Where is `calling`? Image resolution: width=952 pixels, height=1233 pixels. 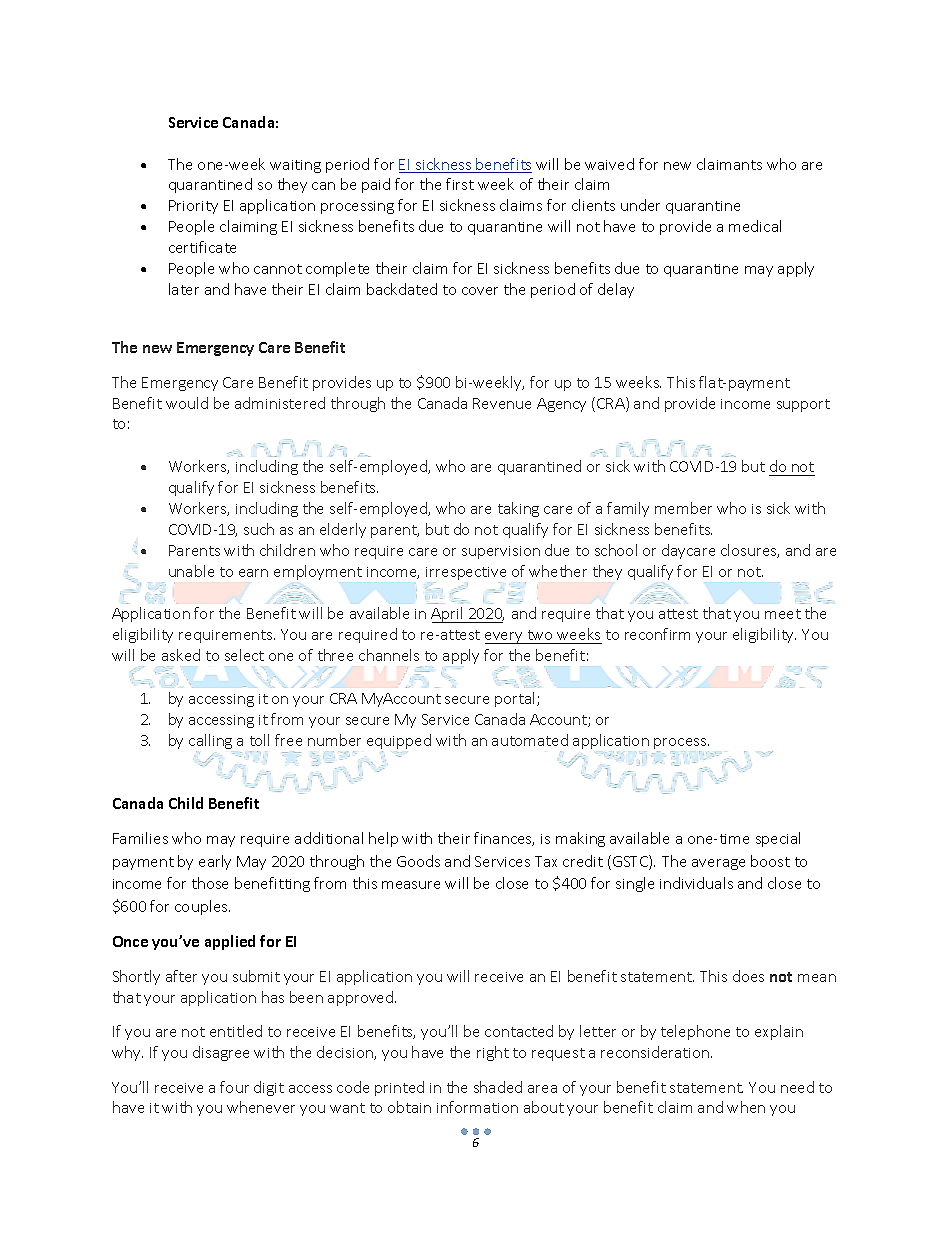 calling is located at coordinates (210, 741).
